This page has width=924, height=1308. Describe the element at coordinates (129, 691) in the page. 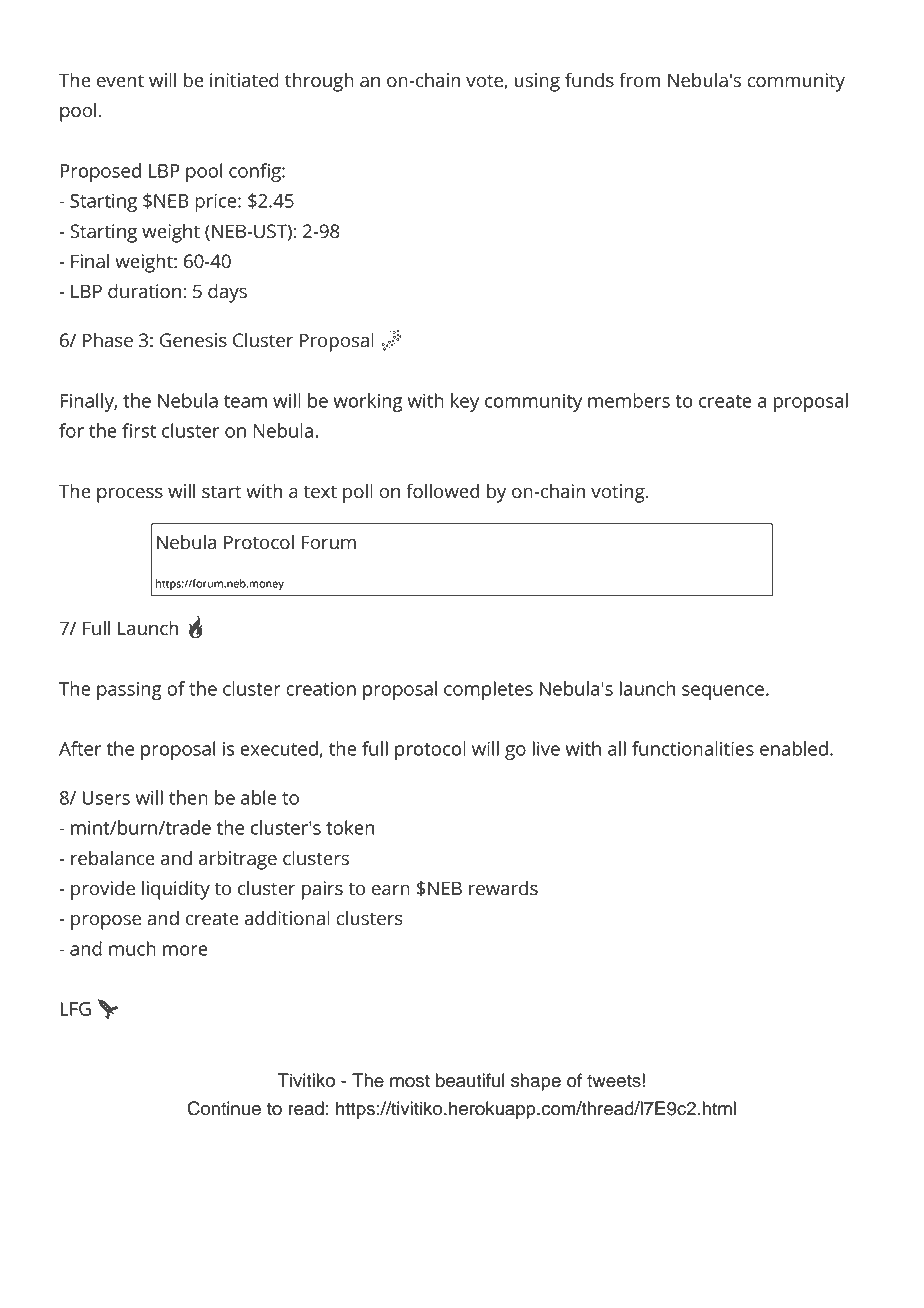

I see `passing` at that location.
